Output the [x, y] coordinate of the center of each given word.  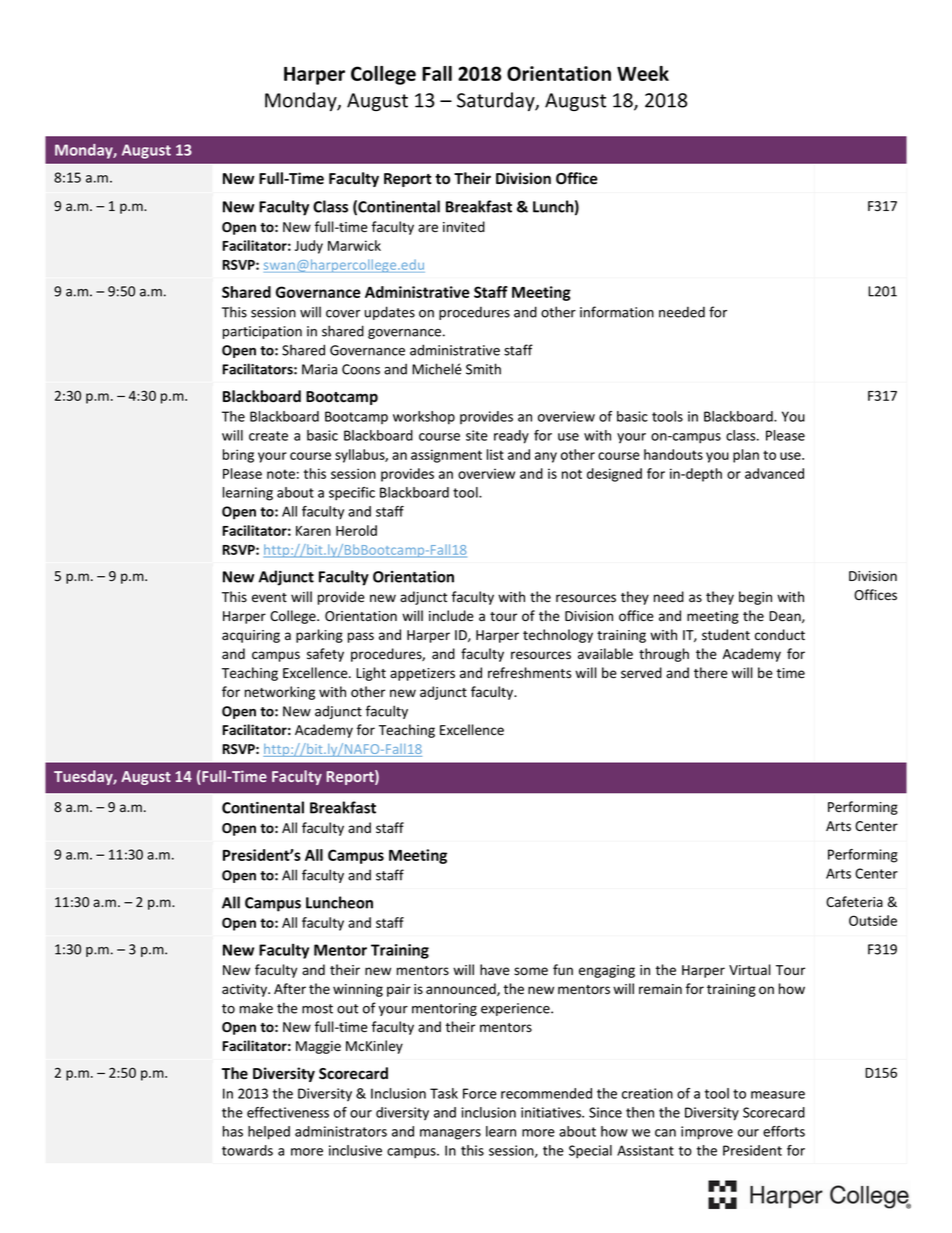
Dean [786, 617]
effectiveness [288, 1112]
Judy [309, 247]
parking [319, 636]
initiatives [552, 1112]
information [617, 312]
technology [558, 636]
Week [643, 73]
